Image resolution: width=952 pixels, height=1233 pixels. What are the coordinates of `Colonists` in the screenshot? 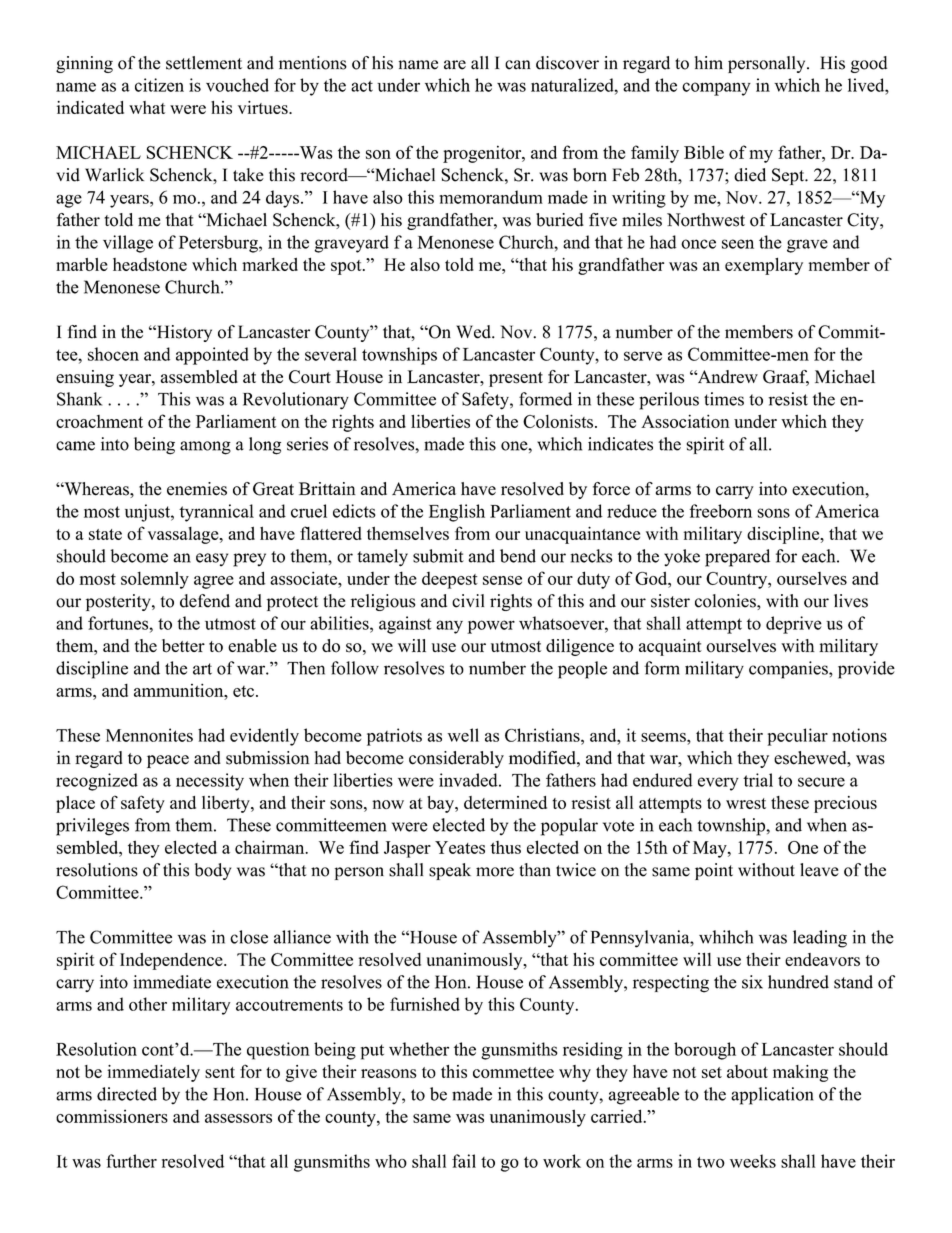 It's located at (558, 421).
